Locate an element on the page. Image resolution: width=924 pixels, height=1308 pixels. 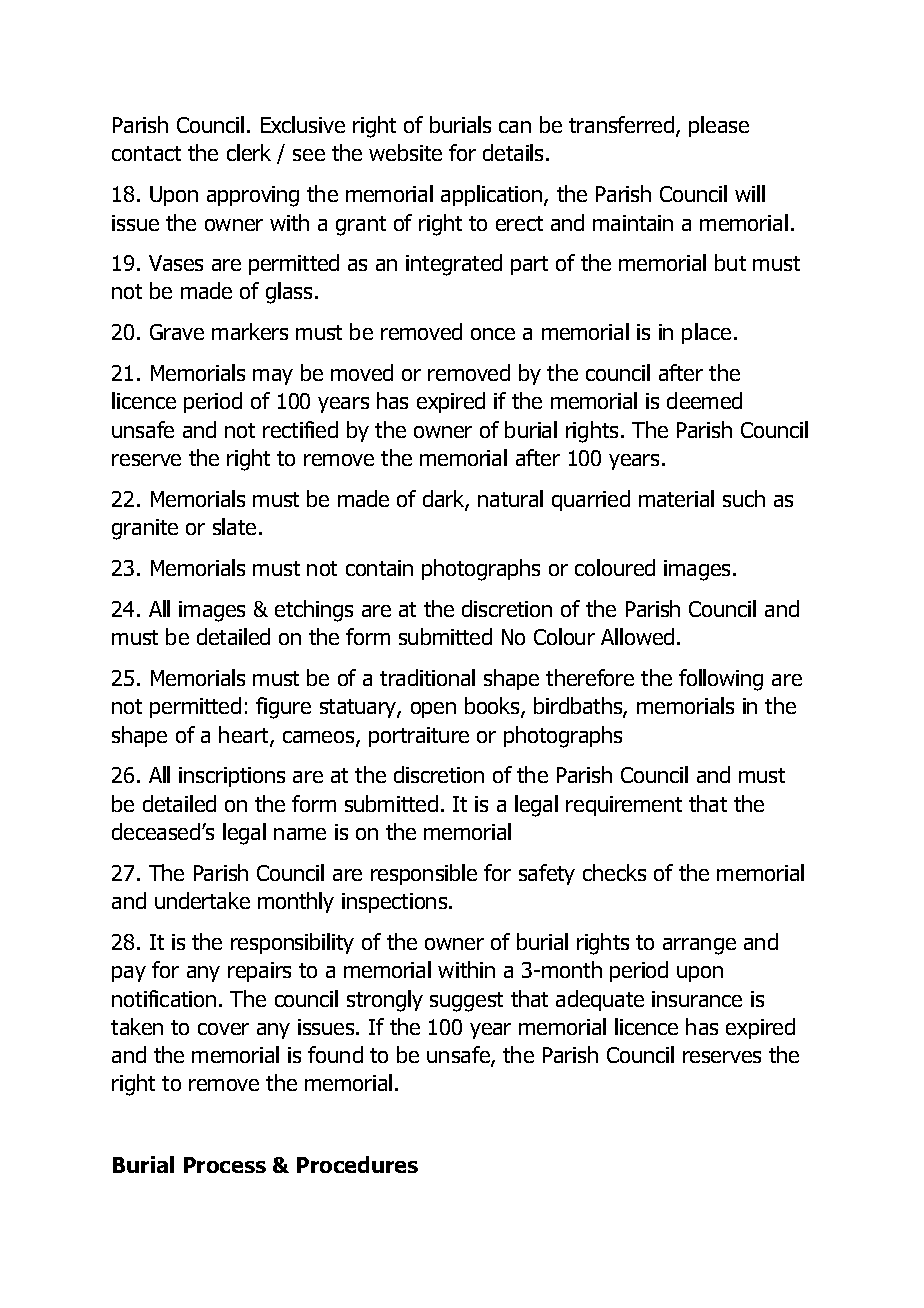
traditional is located at coordinates (427, 677).
